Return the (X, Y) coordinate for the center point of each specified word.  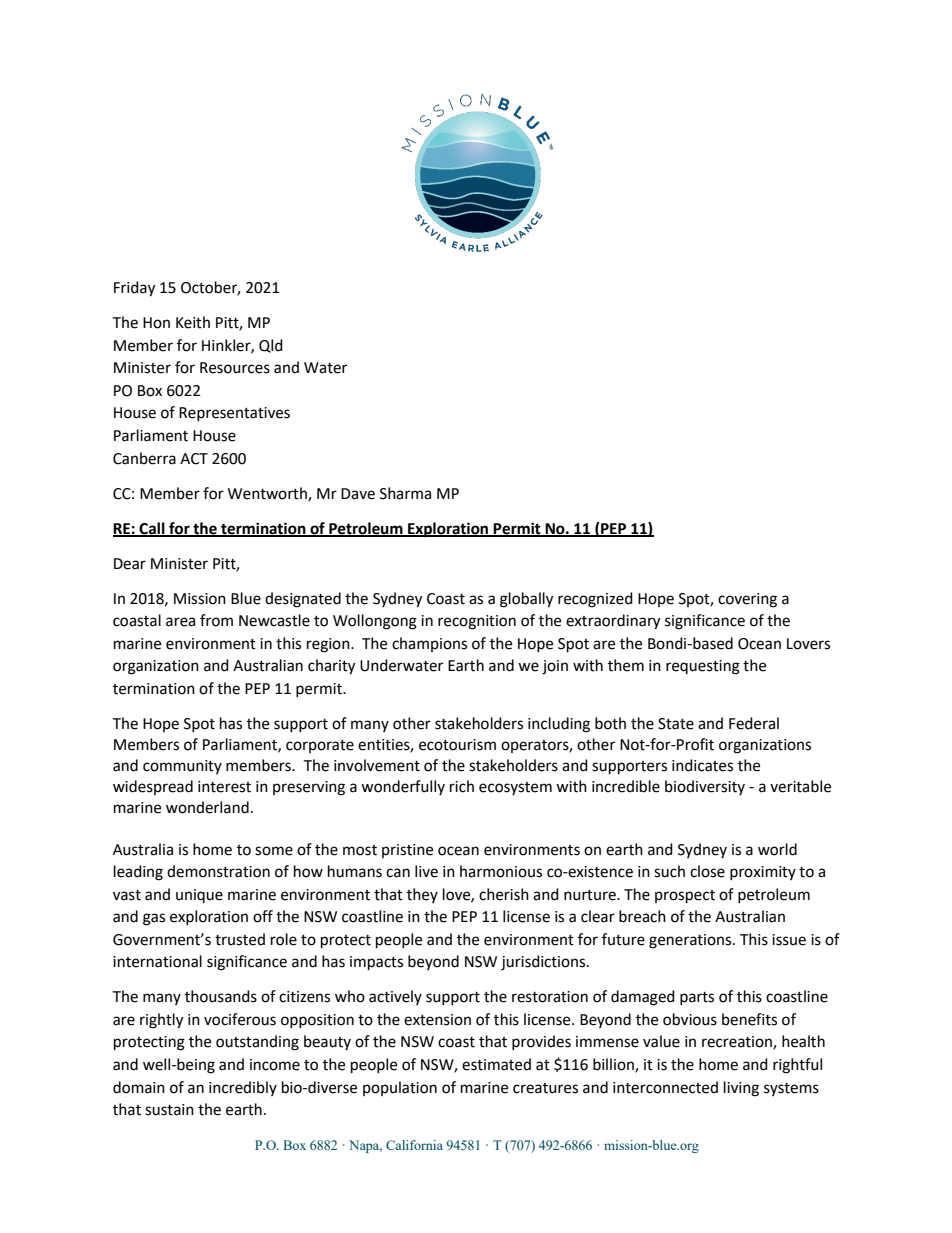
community (182, 767)
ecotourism (457, 745)
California (414, 1145)
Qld (271, 346)
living (741, 1089)
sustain (169, 1110)
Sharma (405, 493)
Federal (754, 723)
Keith (193, 322)
